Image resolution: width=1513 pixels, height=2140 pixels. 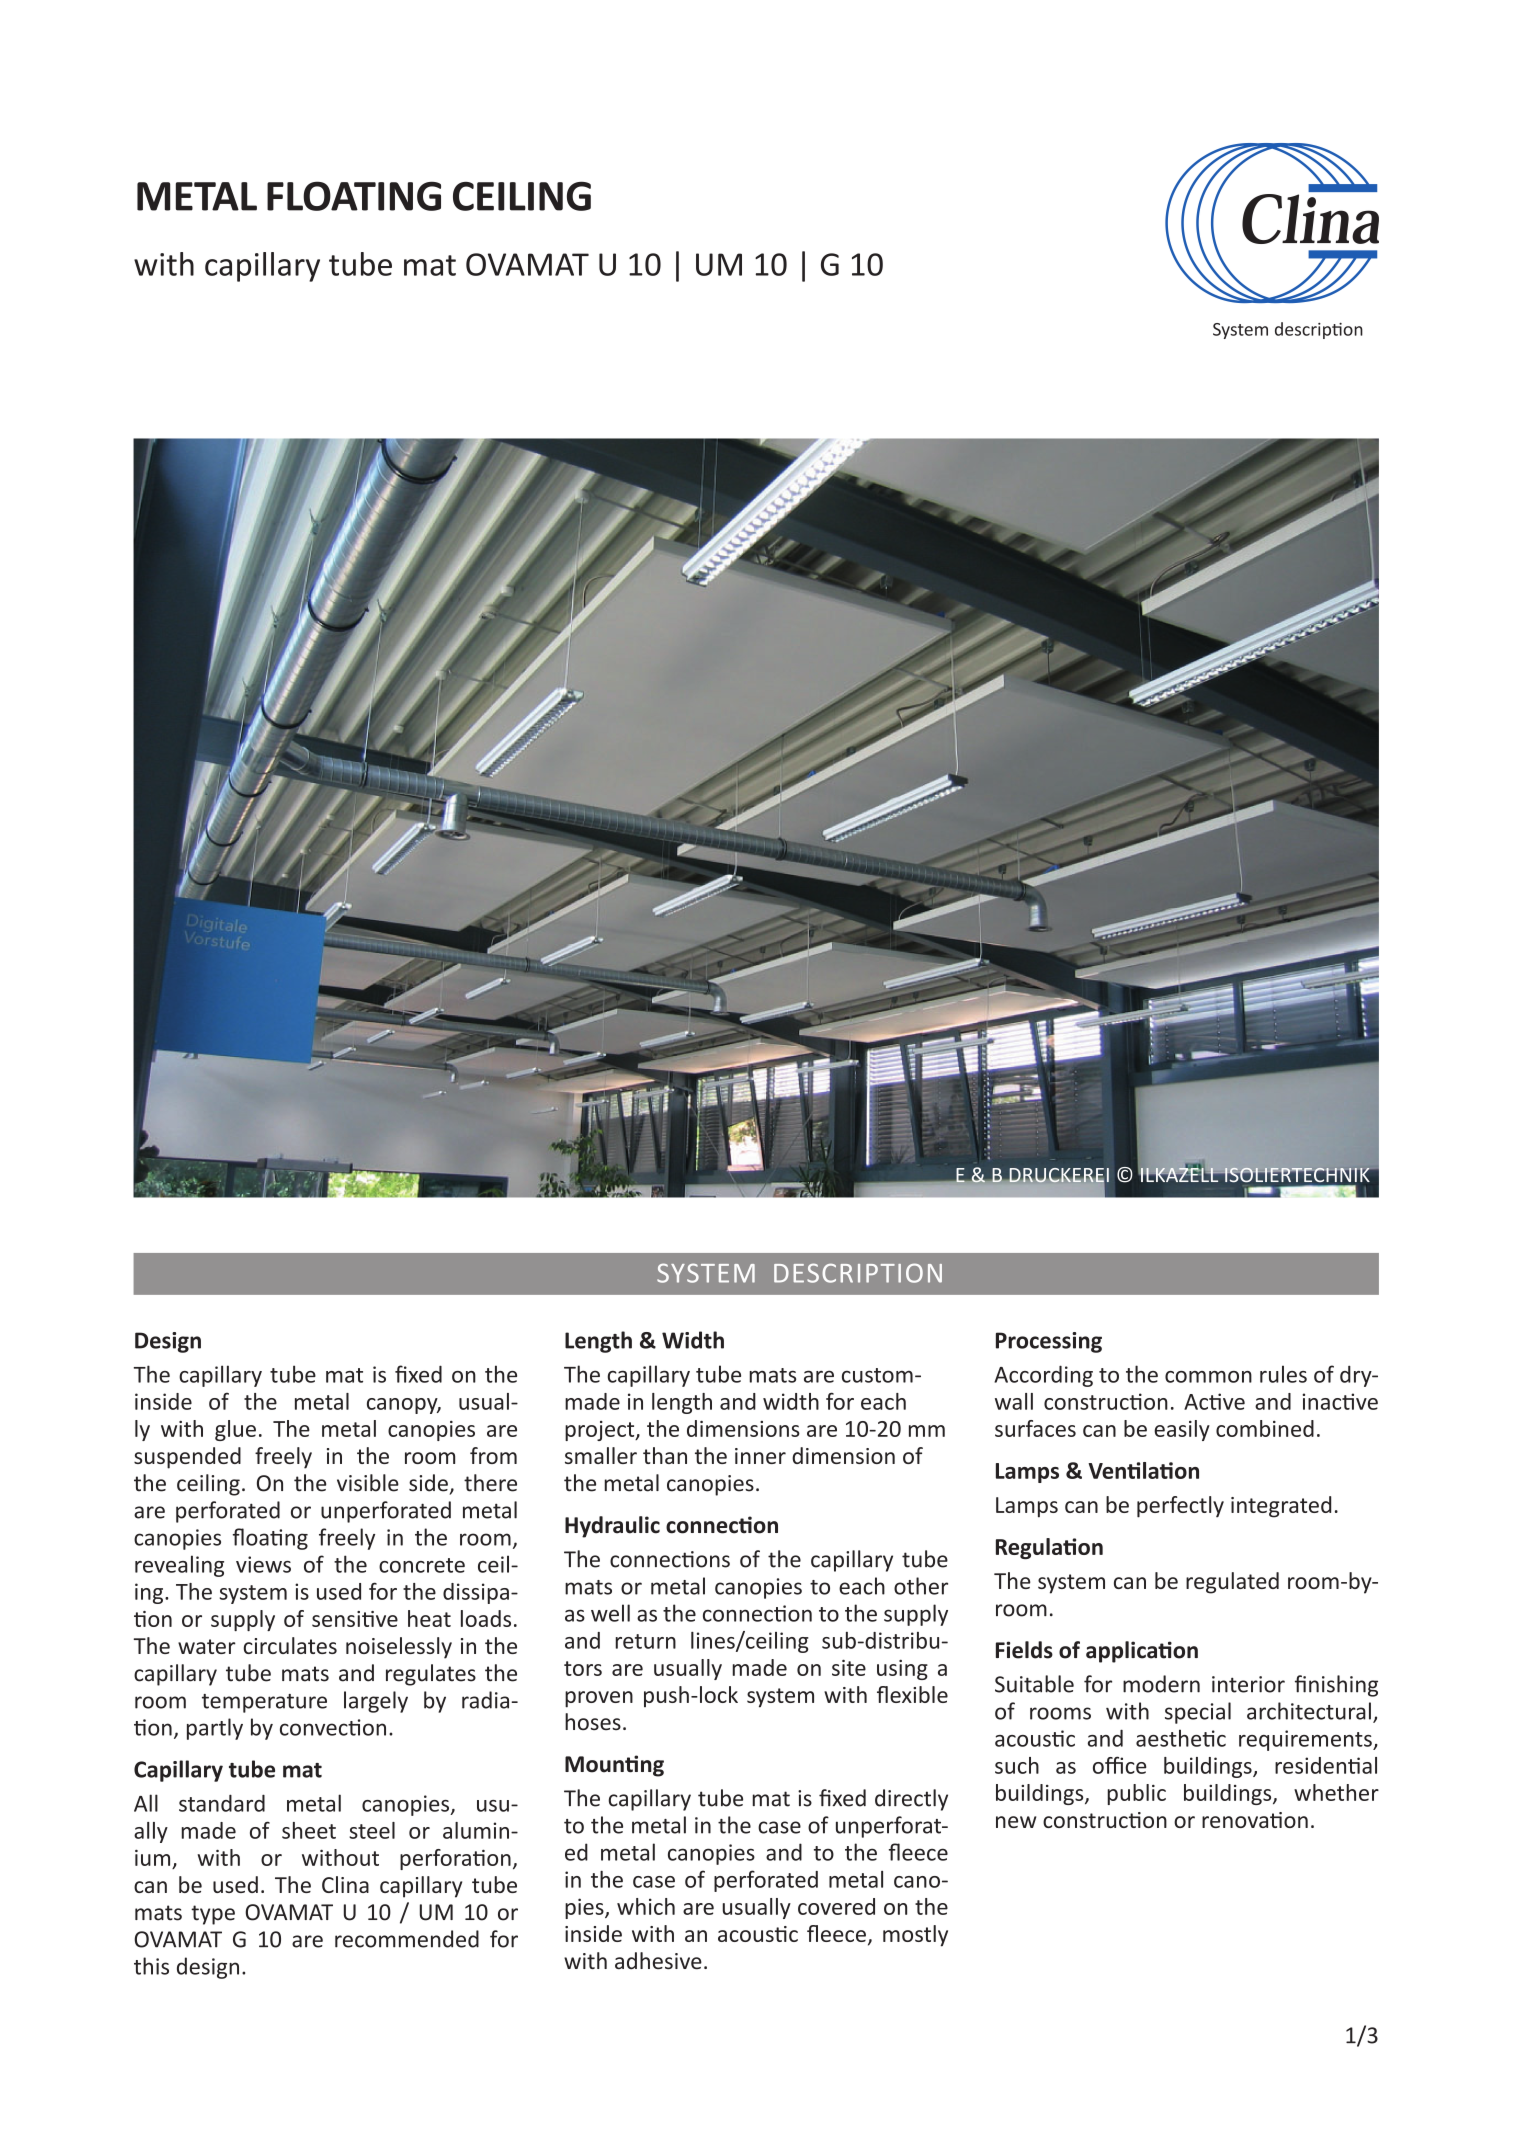 What do you see at coordinates (213, 1915) in the image?
I see `type` at bounding box center [213, 1915].
